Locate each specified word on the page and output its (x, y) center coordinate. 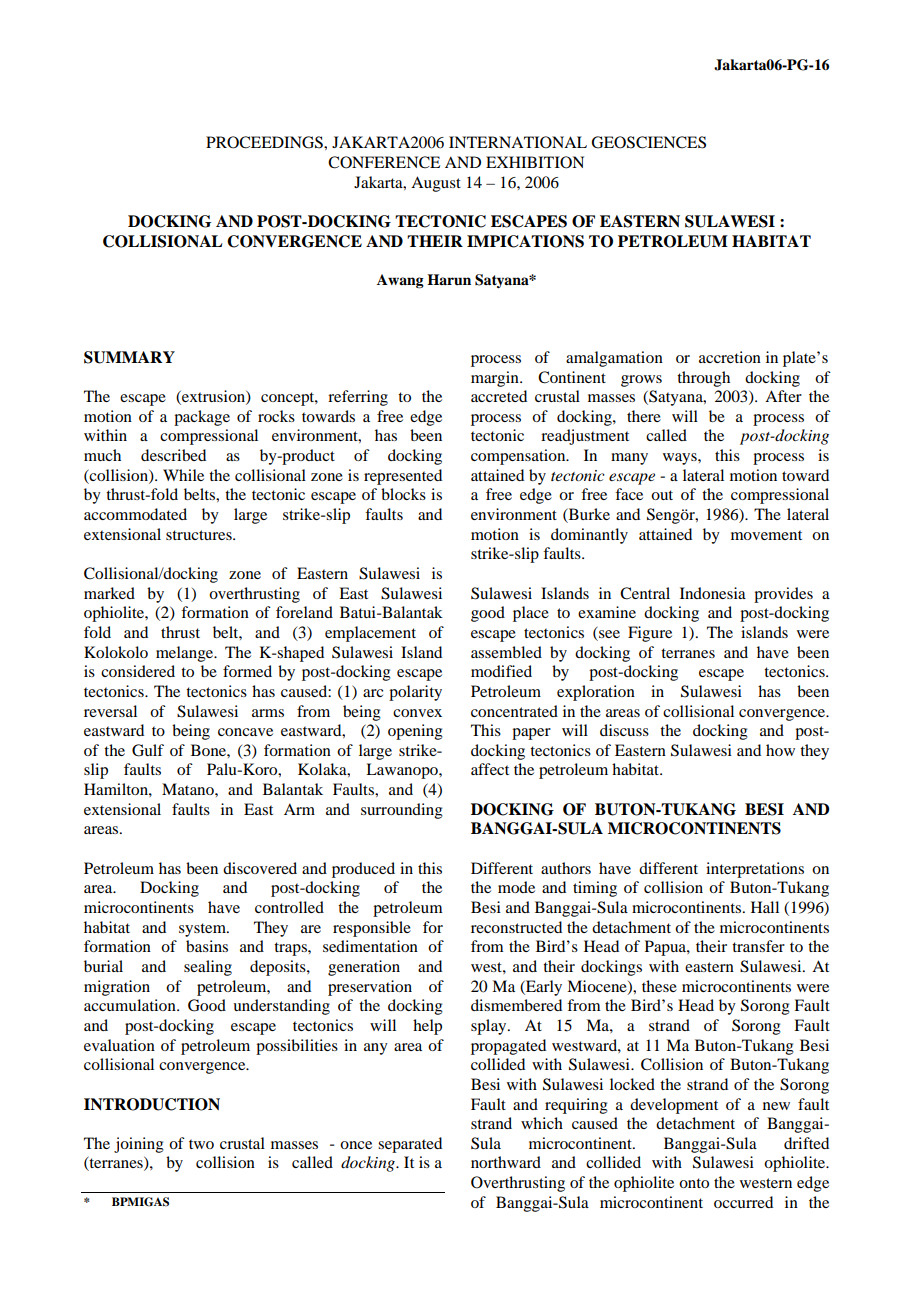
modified (501, 671)
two (201, 1144)
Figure (650, 634)
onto (694, 1183)
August (436, 184)
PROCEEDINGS (265, 142)
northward (506, 1162)
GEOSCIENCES (648, 142)
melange (186, 654)
